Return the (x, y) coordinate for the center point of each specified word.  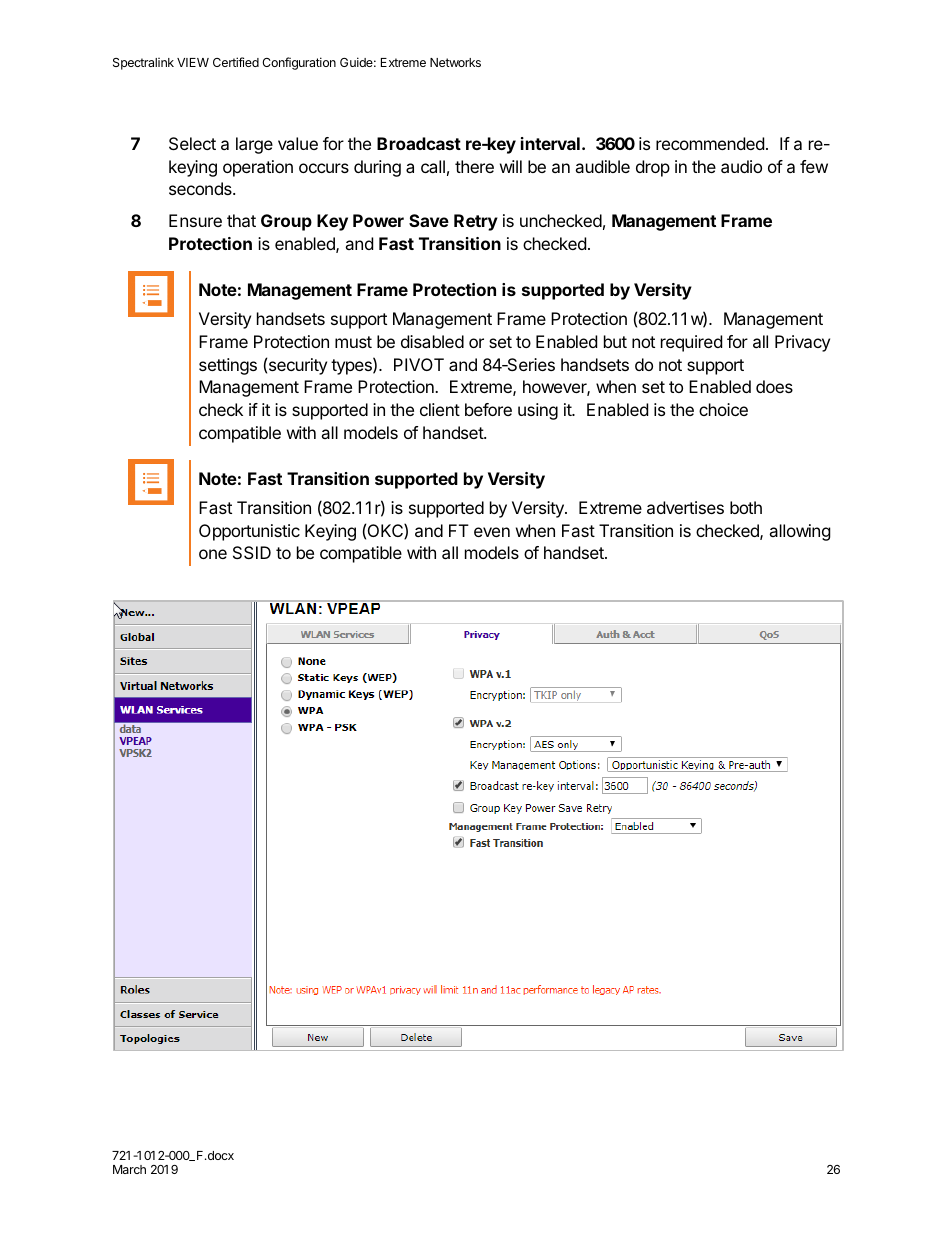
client (440, 409)
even (492, 532)
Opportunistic (249, 532)
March (129, 1169)
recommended (710, 143)
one (213, 554)
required (691, 343)
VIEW (193, 62)
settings (228, 366)
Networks (455, 62)
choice (723, 409)
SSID (252, 552)
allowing (800, 532)
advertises (685, 507)
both (746, 507)
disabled (432, 341)
